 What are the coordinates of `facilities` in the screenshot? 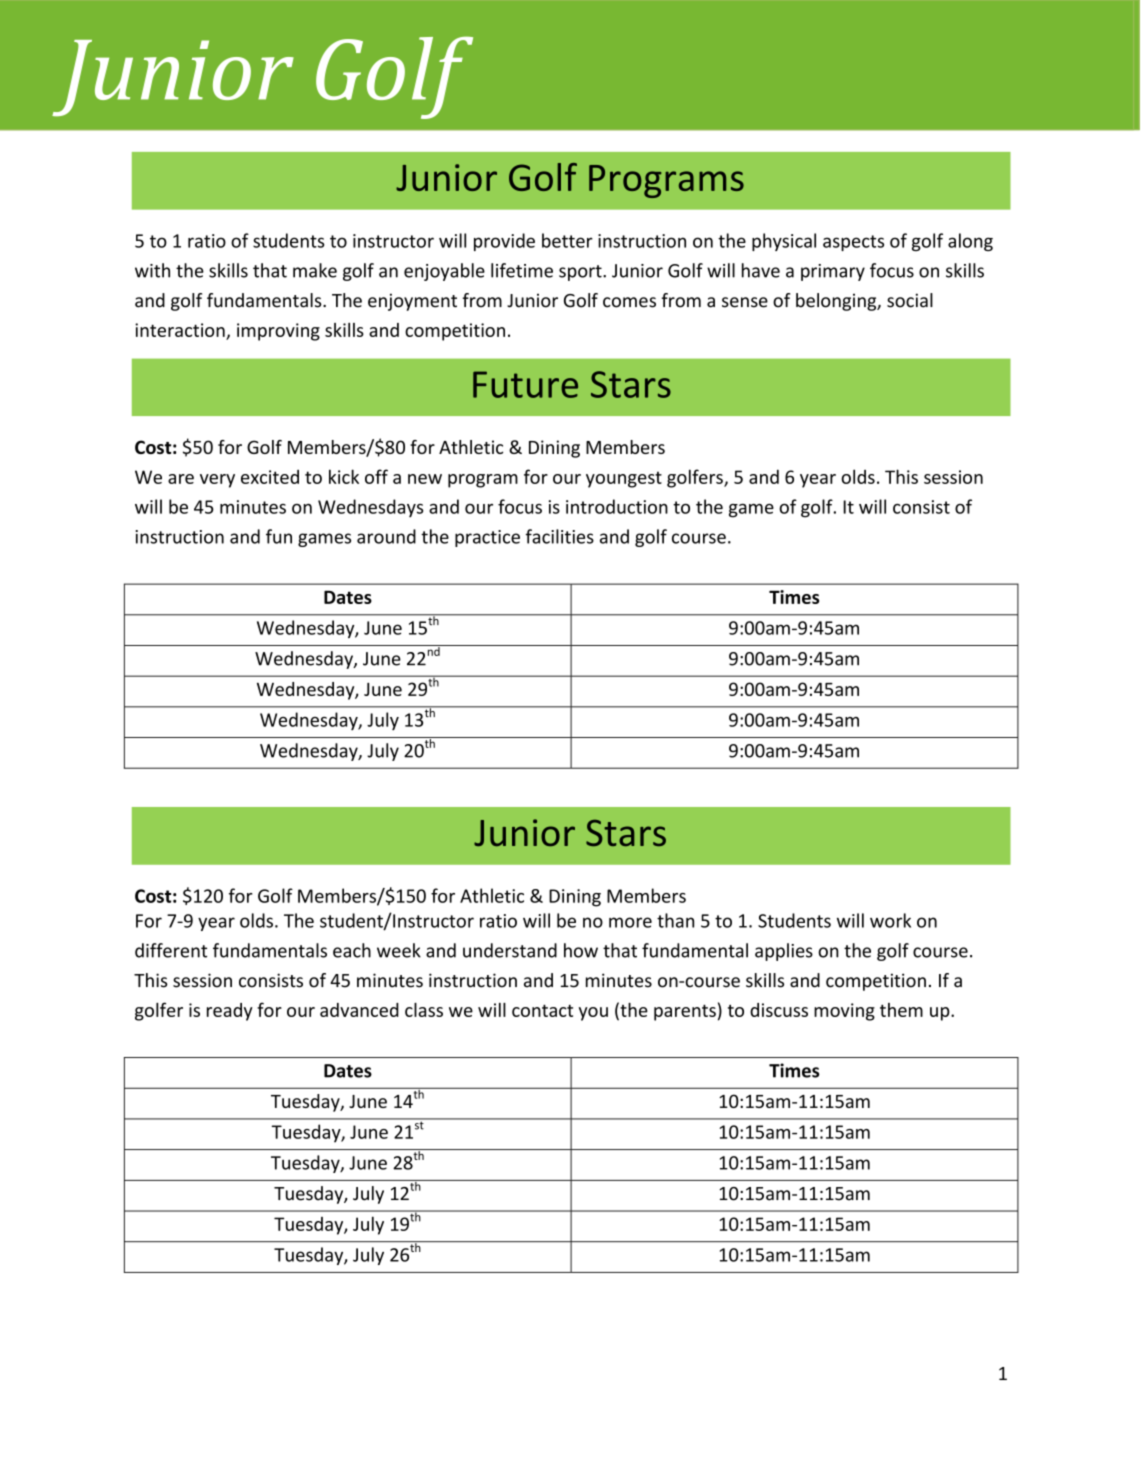 It's located at (560, 536).
